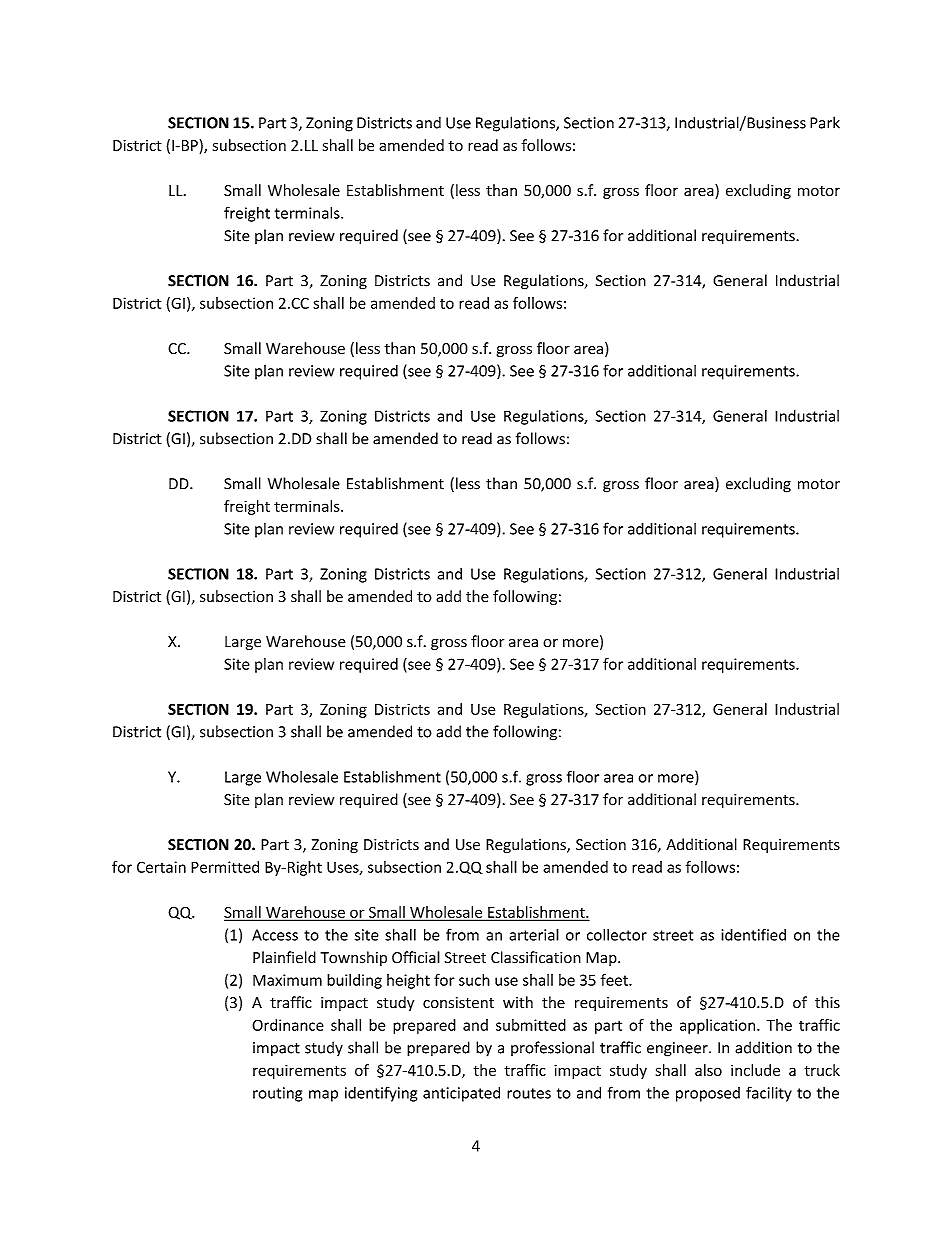 This document has width=952, height=1233. I want to click on routing, so click(277, 1094).
